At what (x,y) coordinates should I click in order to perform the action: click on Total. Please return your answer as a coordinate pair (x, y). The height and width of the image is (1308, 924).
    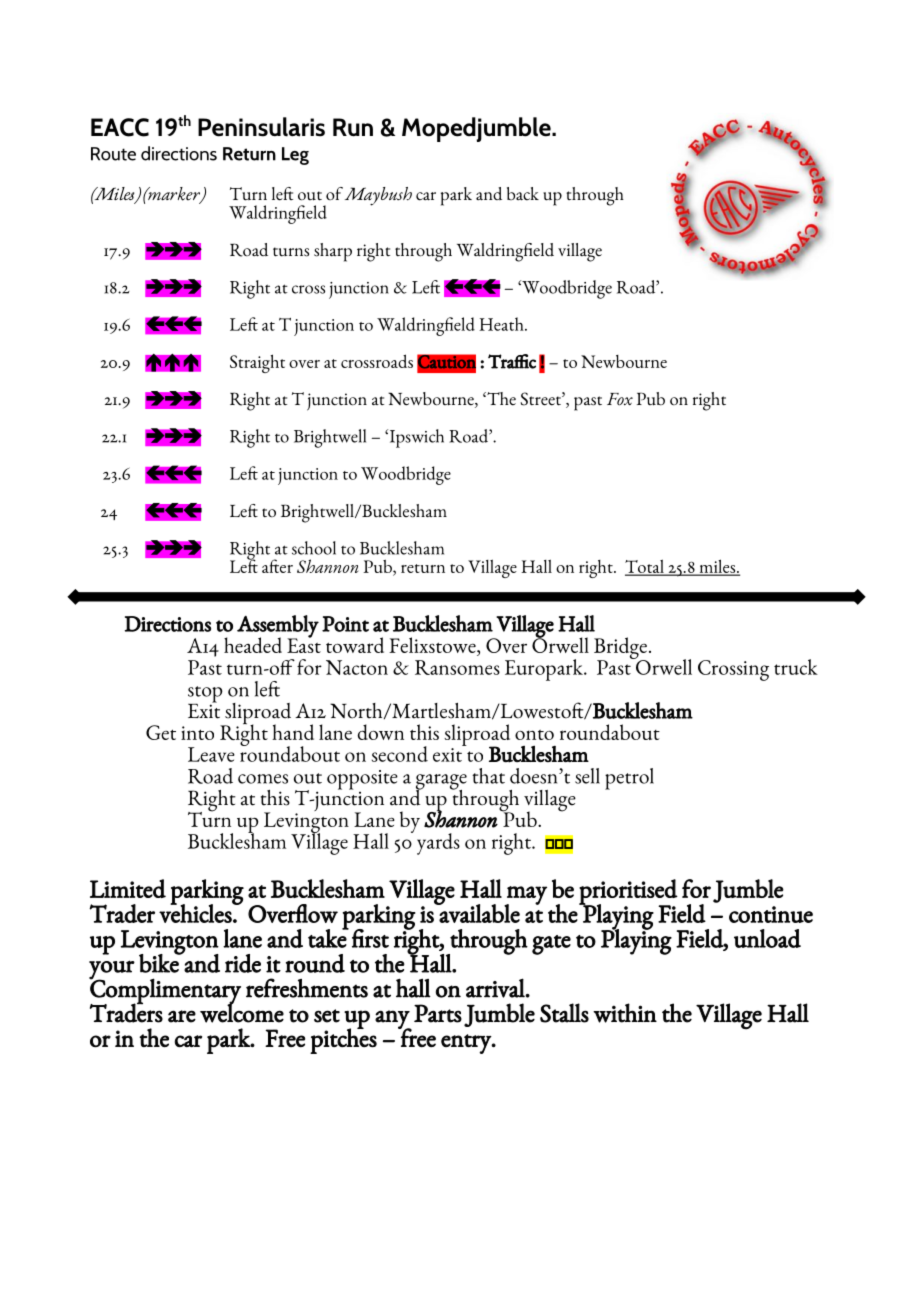
    Looking at the image, I should click on (645, 567).
